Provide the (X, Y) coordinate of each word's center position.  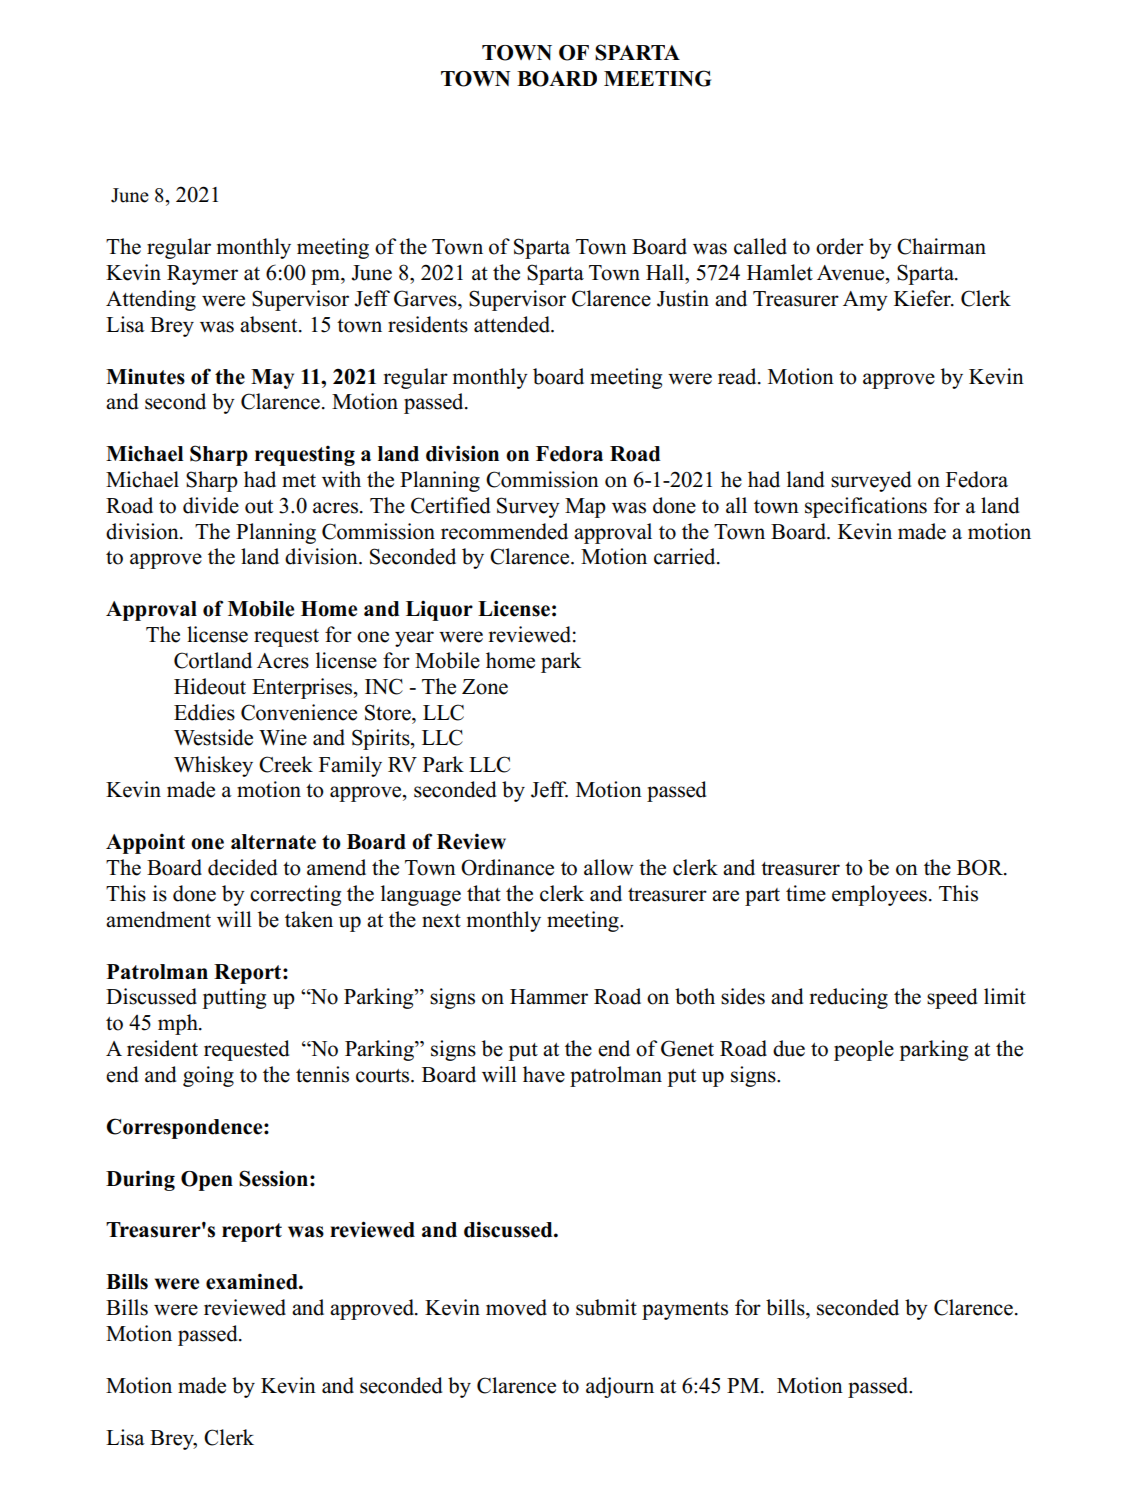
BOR (981, 867)
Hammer (549, 997)
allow (609, 867)
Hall (666, 272)
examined (253, 1282)
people (864, 1050)
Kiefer (923, 298)
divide (211, 505)
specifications (866, 507)
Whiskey (213, 766)
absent (270, 324)
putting (234, 998)
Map (585, 508)
